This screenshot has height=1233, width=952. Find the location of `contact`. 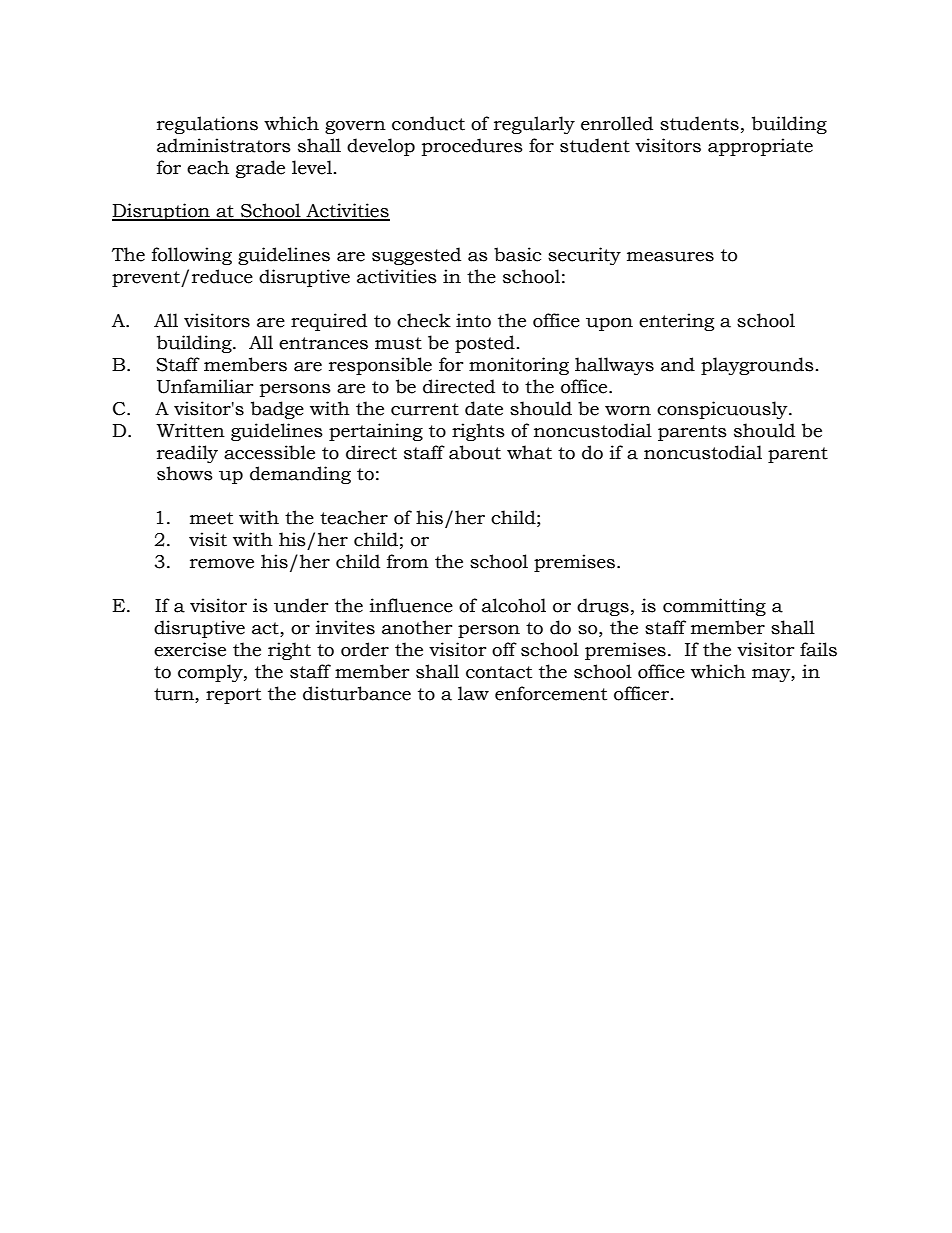

contact is located at coordinates (499, 672).
